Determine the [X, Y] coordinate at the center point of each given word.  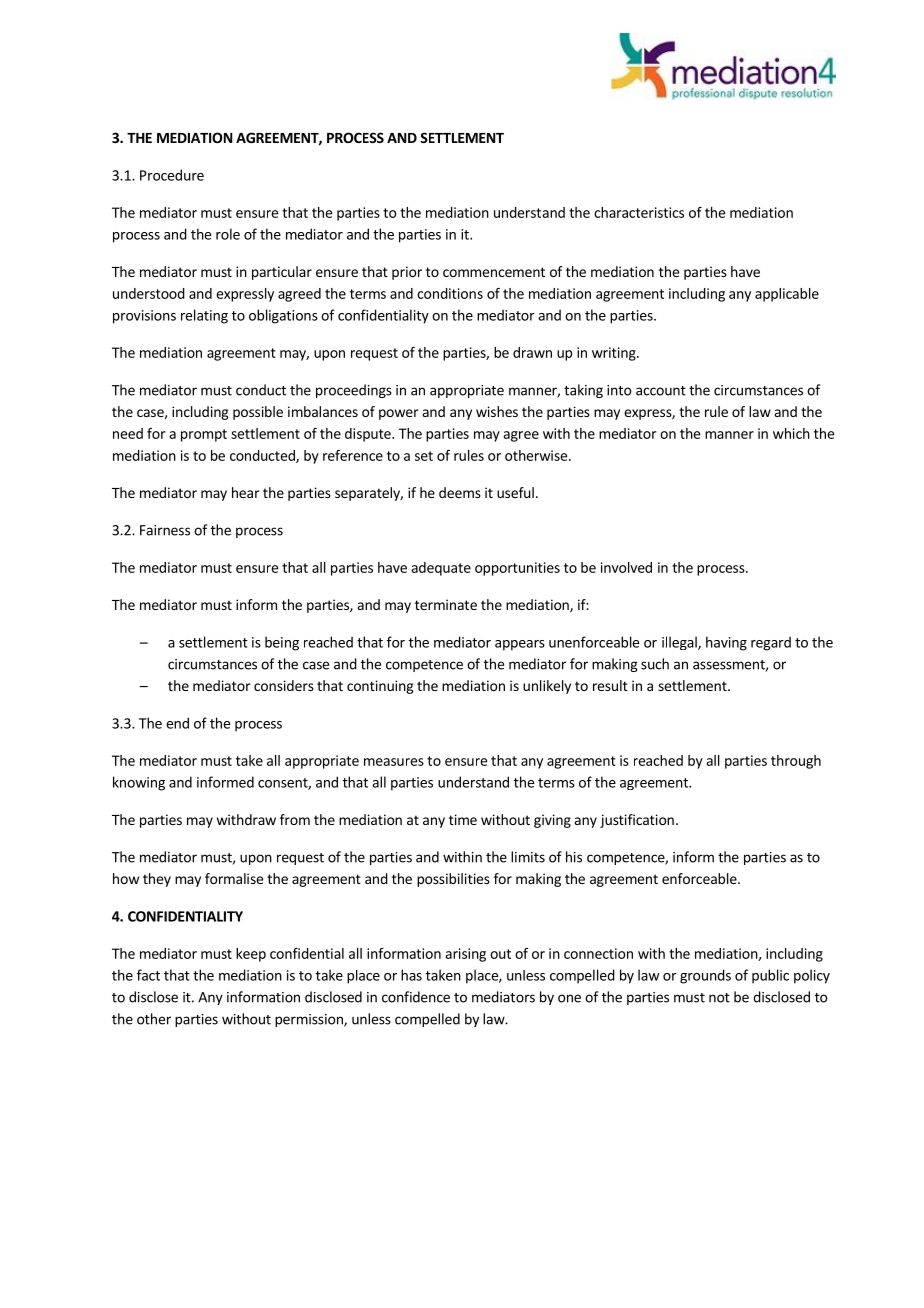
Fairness [165, 530]
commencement [494, 272]
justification [637, 821]
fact [148, 975]
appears [520, 645]
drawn [532, 352]
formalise [234, 878]
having [726, 643]
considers [284, 685]
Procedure [172, 175]
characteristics [639, 212]
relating [204, 316]
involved [626, 567]
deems [460, 492]
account [661, 391]
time [463, 819]
